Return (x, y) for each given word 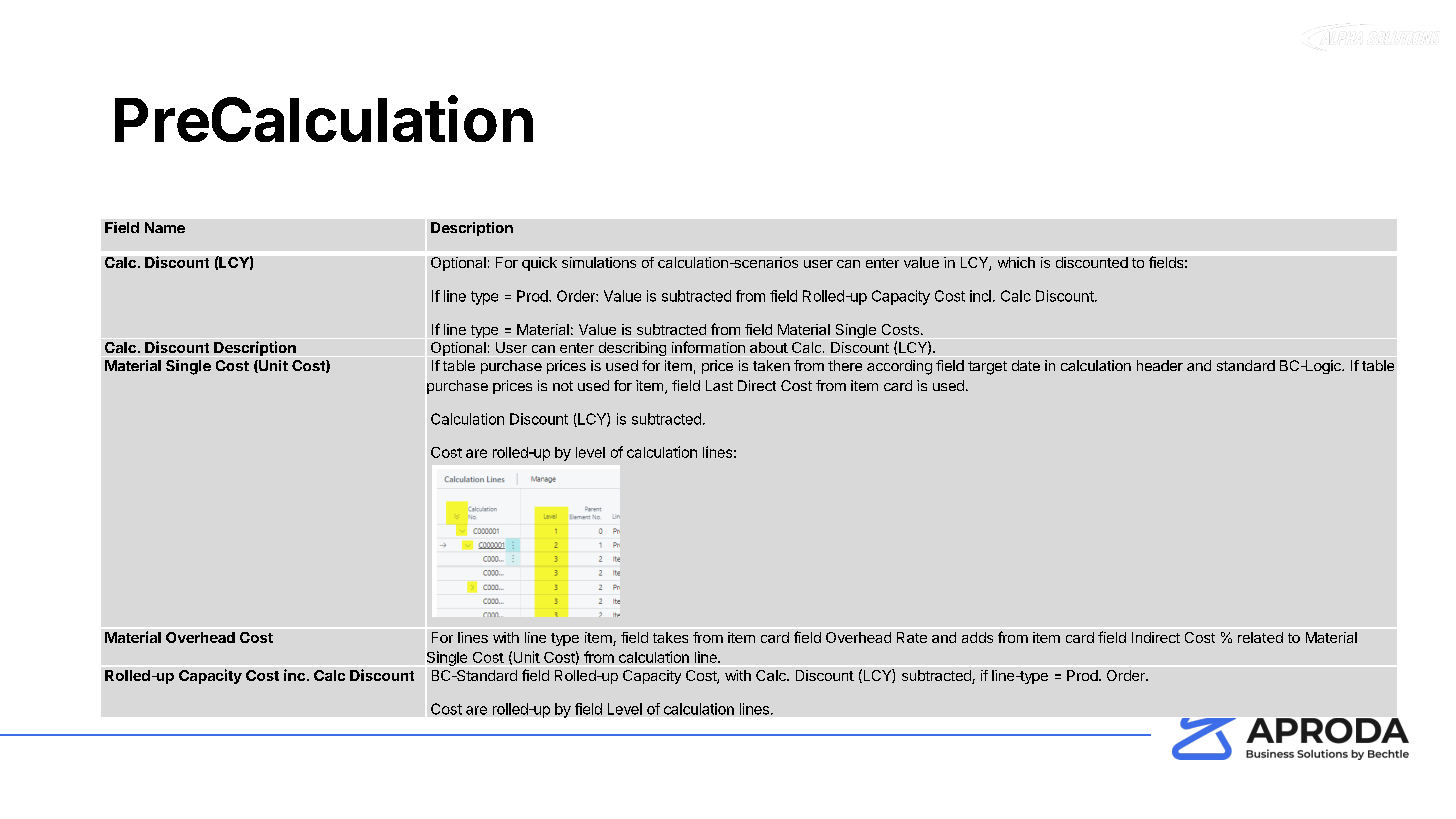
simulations (599, 262)
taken (771, 365)
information (708, 347)
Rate (912, 637)
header (1160, 365)
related (1260, 637)
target (987, 368)
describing (632, 349)
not (563, 386)
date (1026, 365)
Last (719, 385)
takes (670, 637)
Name (165, 227)
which (1016, 262)
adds (977, 637)
